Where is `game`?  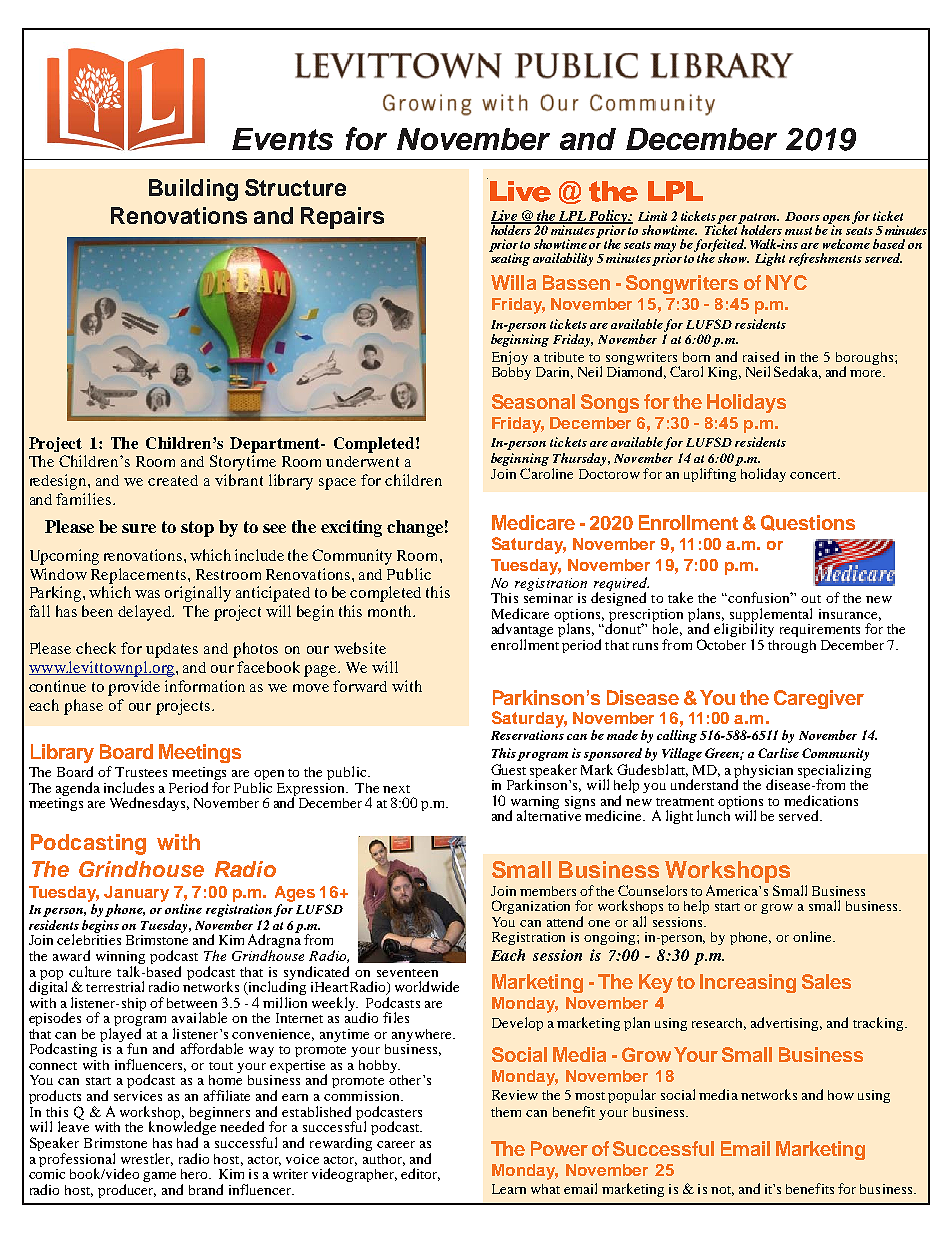
game is located at coordinates (159, 1177).
